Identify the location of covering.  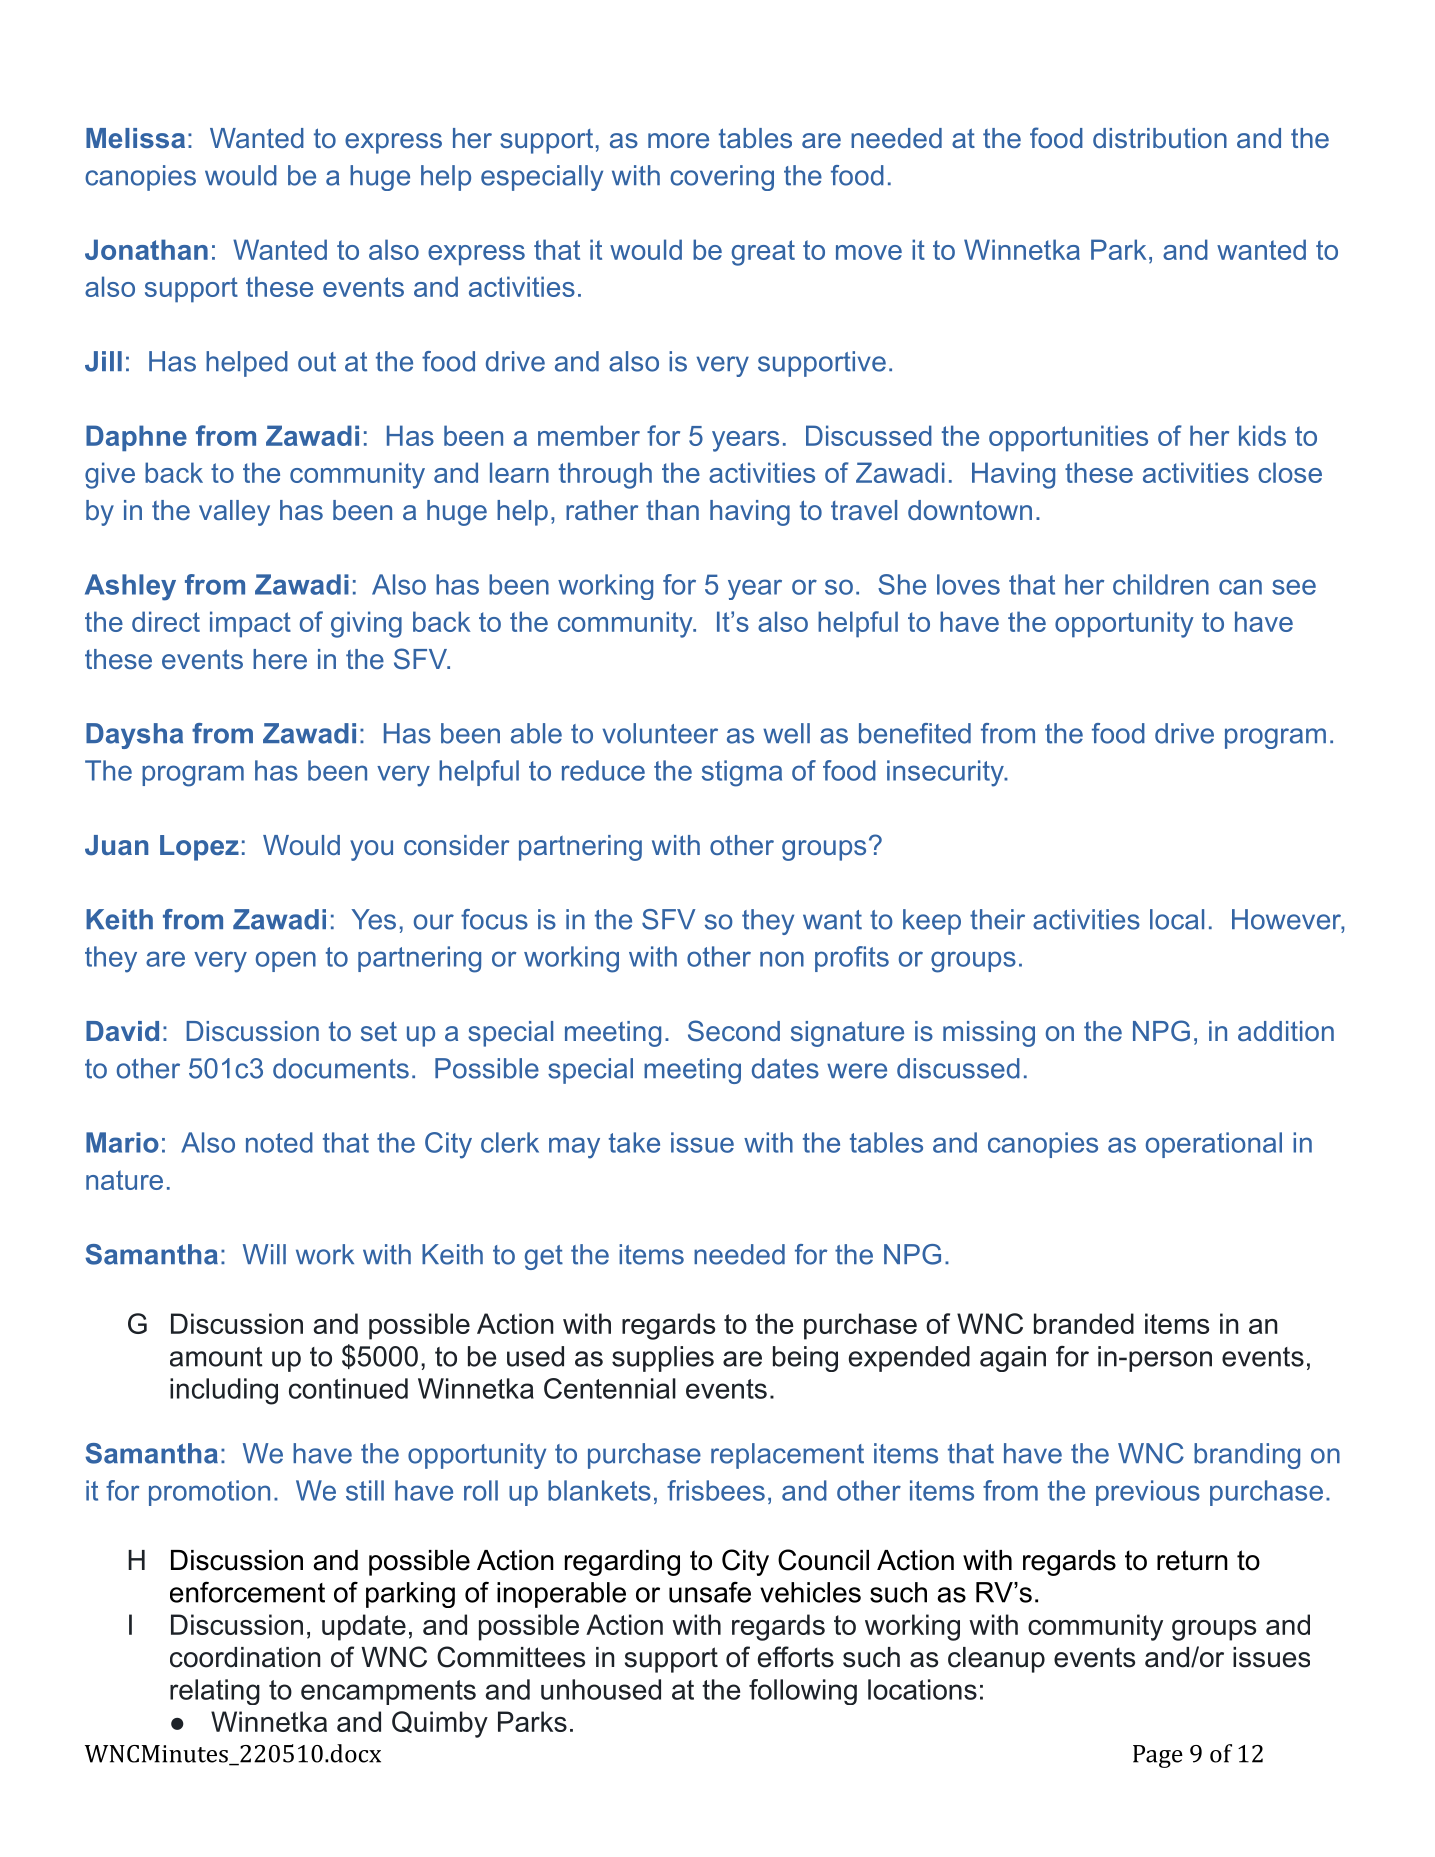
(722, 178).
